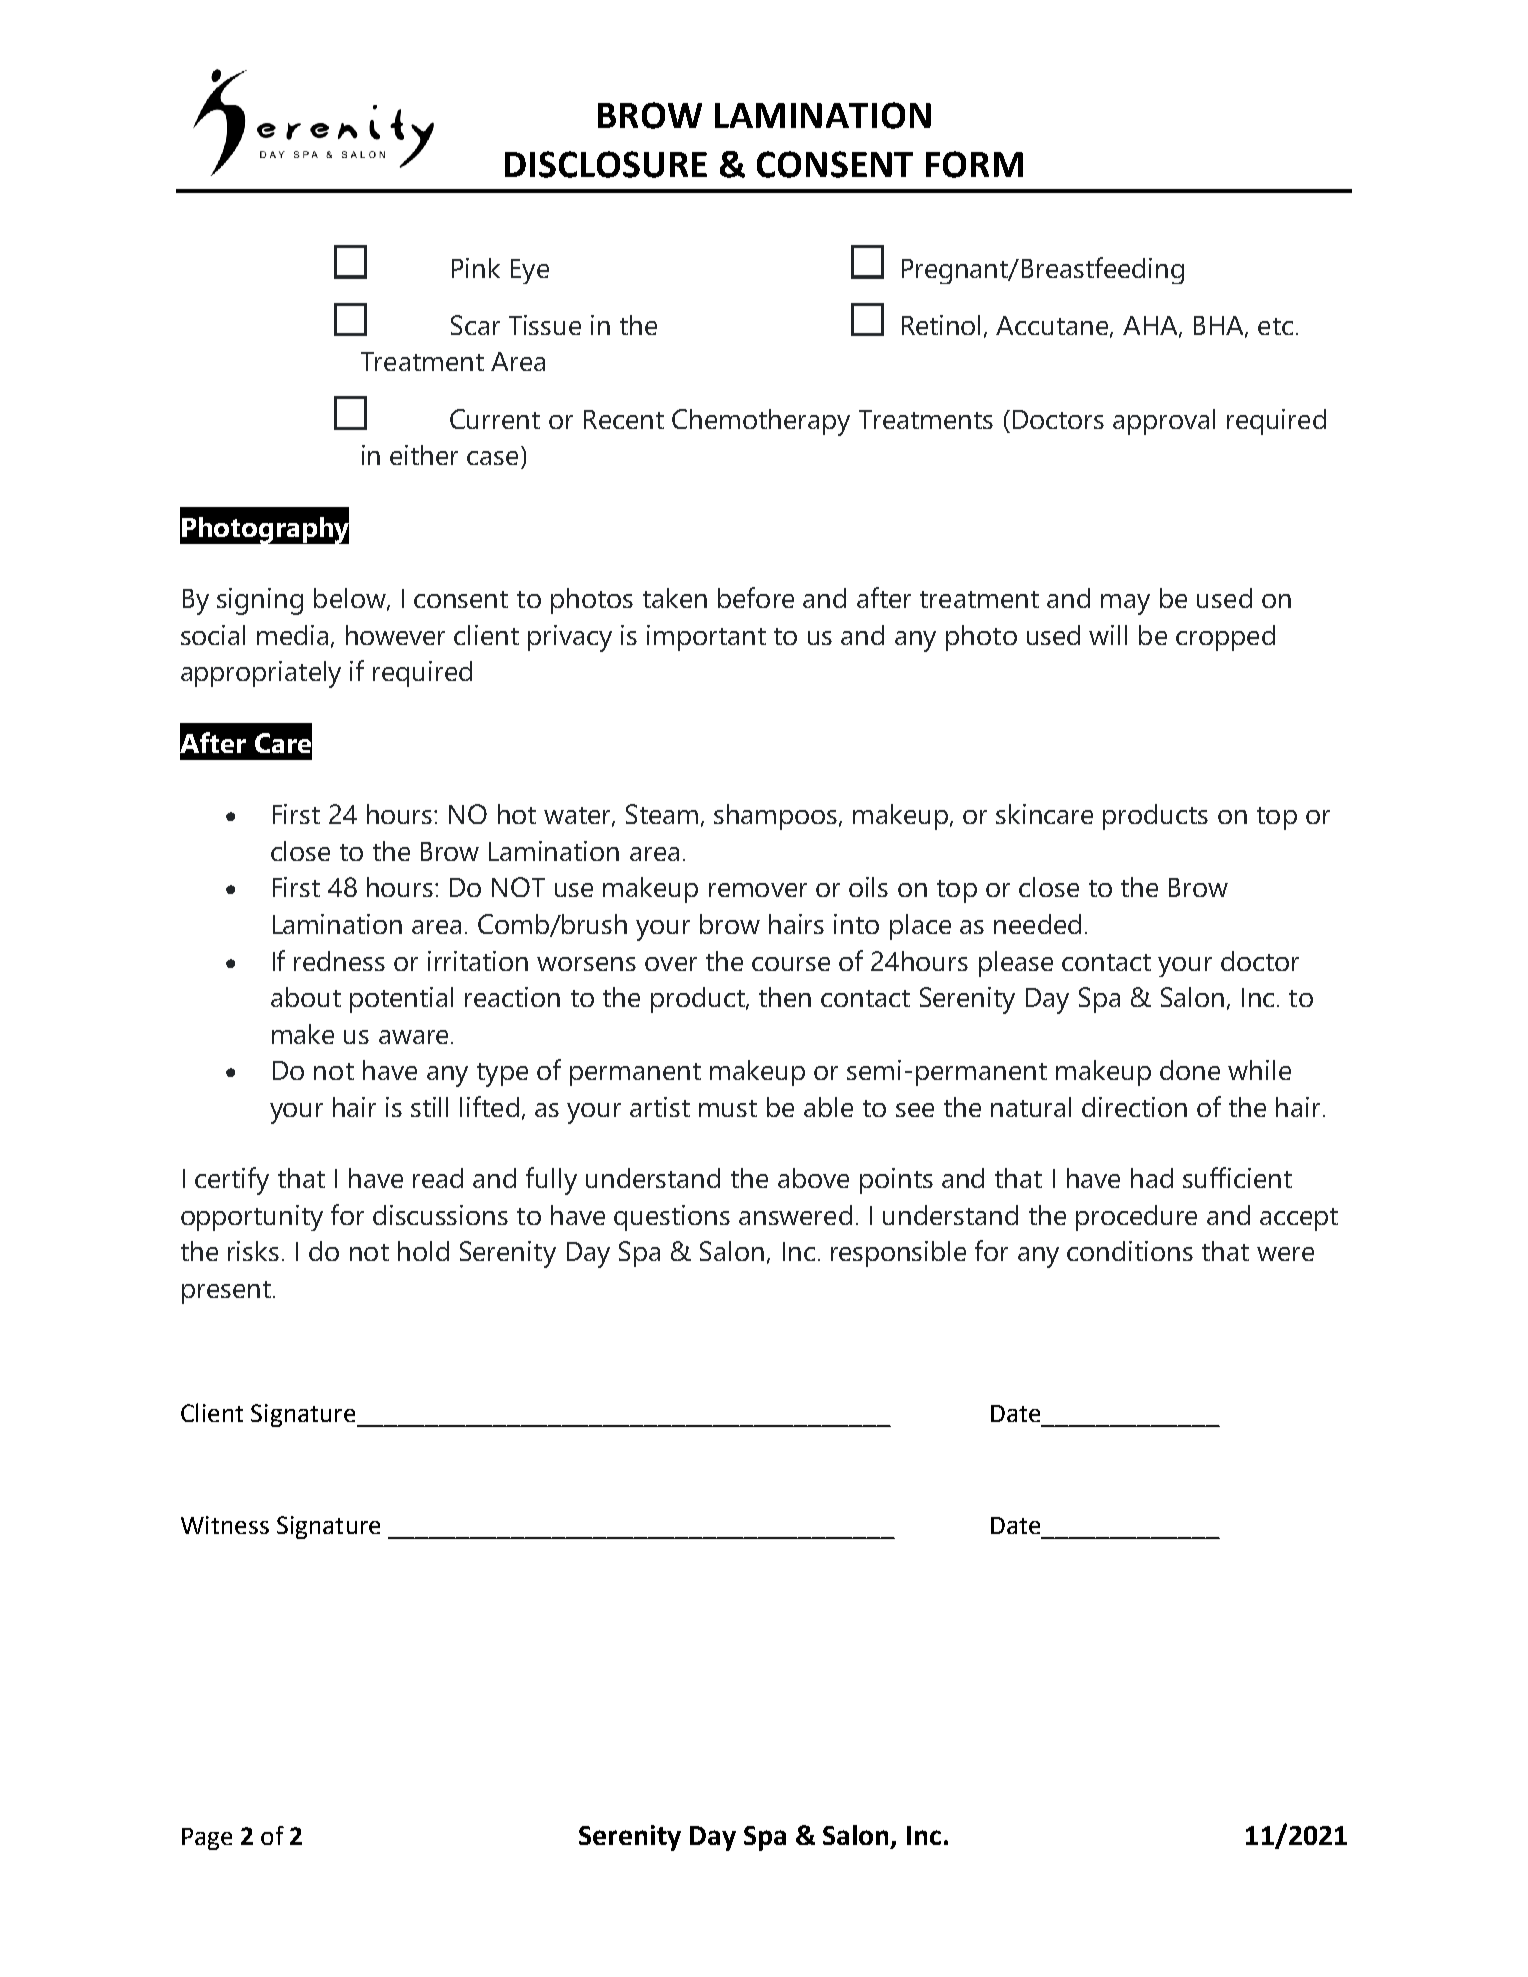 This screenshot has height=1977, width=1528. I want to click on then, so click(785, 997).
